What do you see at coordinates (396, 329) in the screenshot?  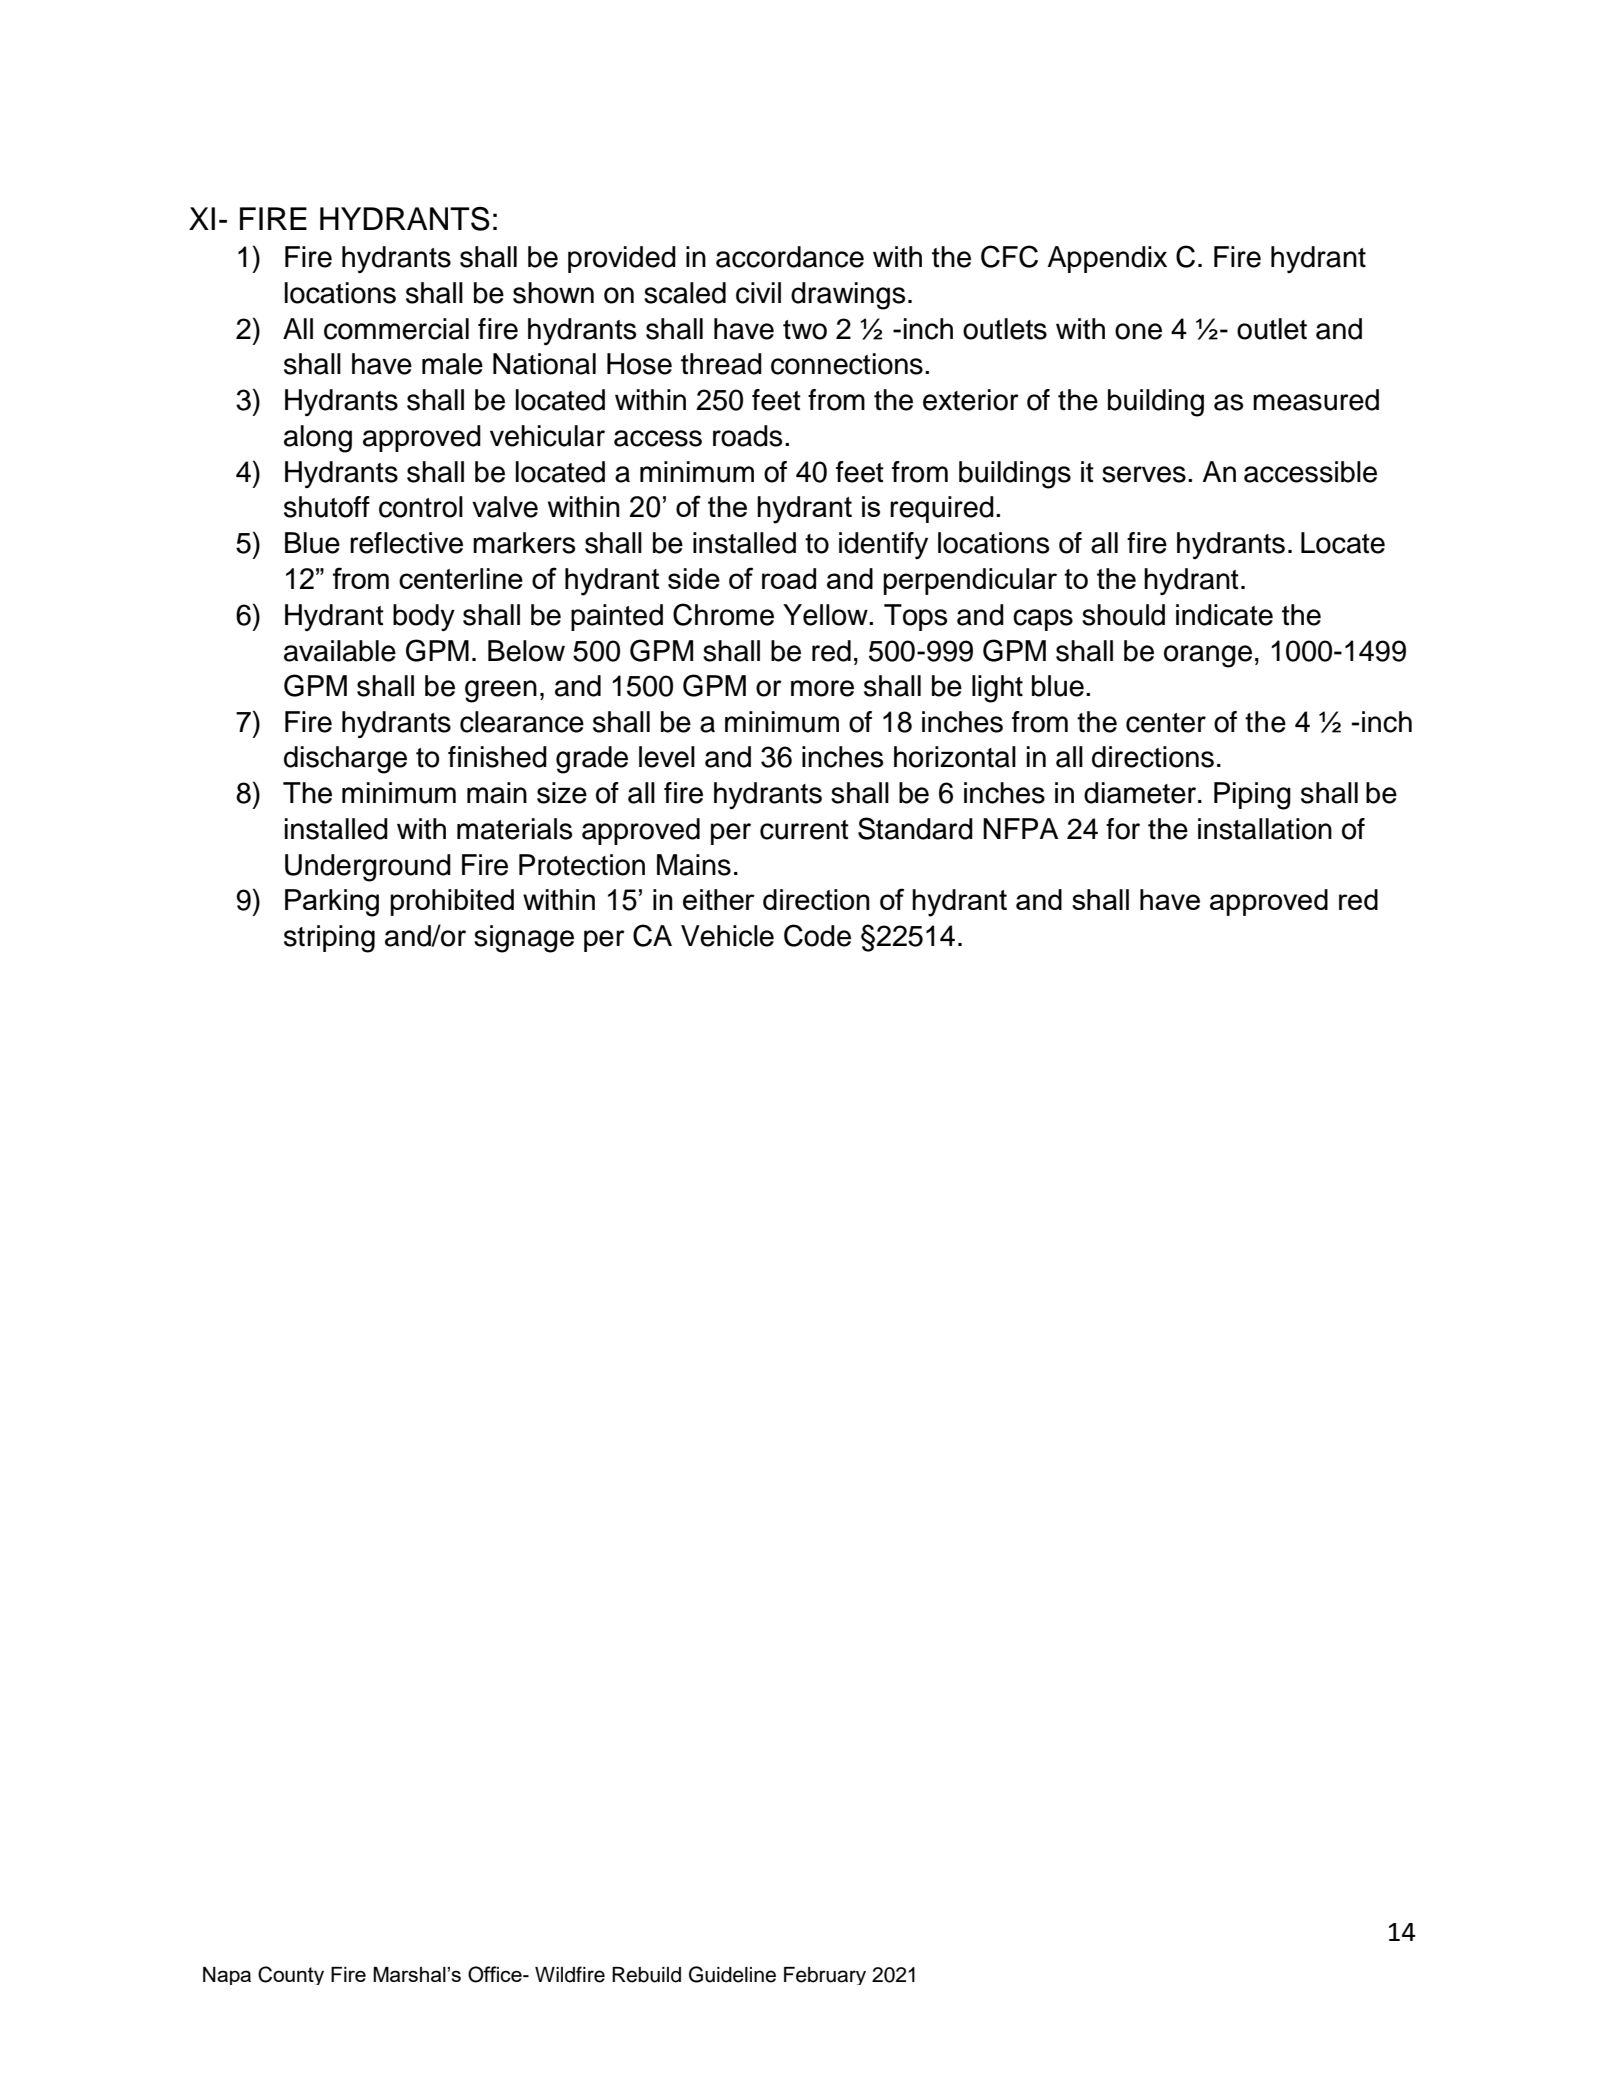 I see `commercial` at bounding box center [396, 329].
